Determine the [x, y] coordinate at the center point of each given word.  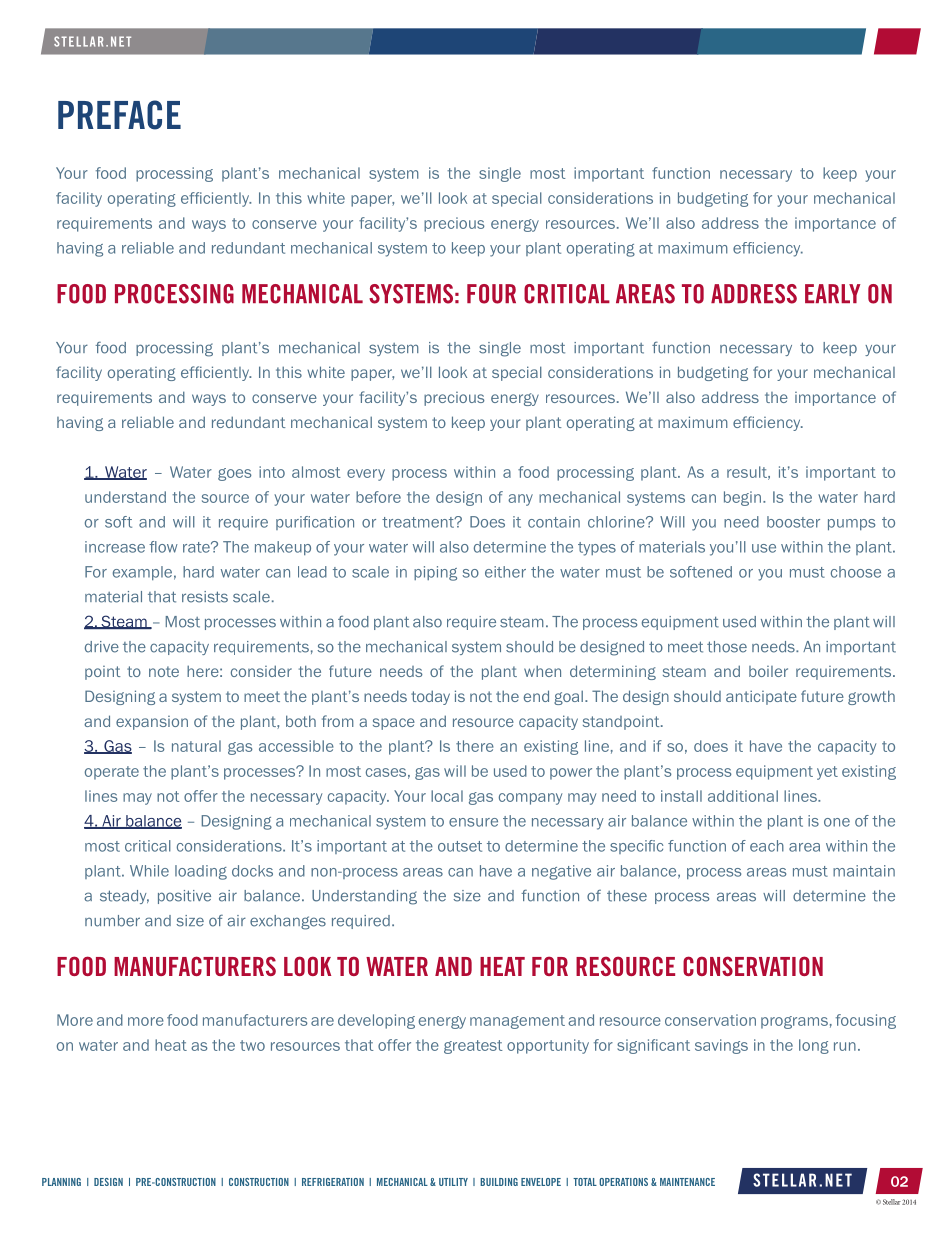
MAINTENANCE [687, 1182]
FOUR [491, 294]
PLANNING [61, 1182]
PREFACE [119, 115]
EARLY [832, 293]
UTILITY [453, 1182]
